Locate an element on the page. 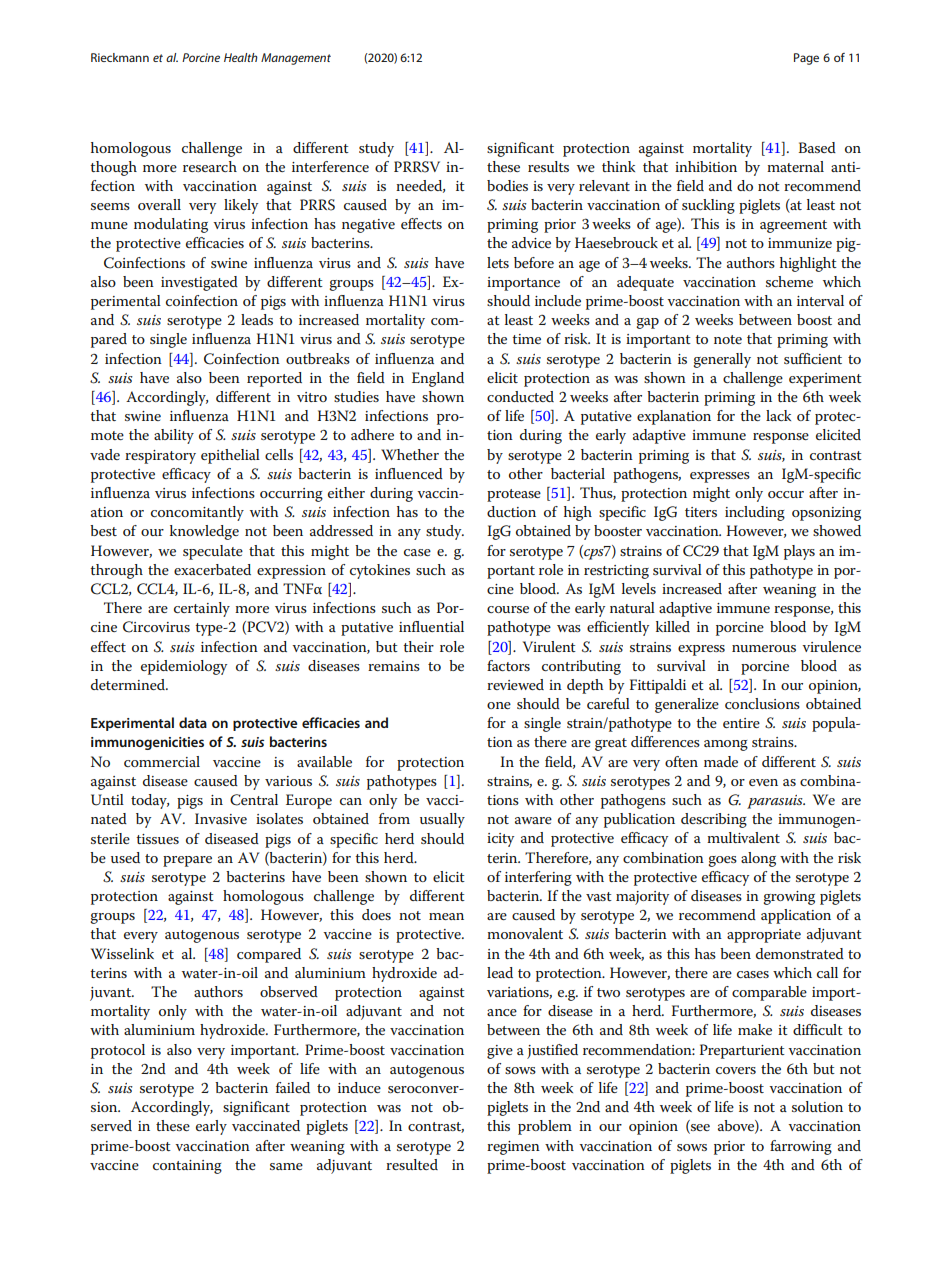  results is located at coordinates (548, 166).
